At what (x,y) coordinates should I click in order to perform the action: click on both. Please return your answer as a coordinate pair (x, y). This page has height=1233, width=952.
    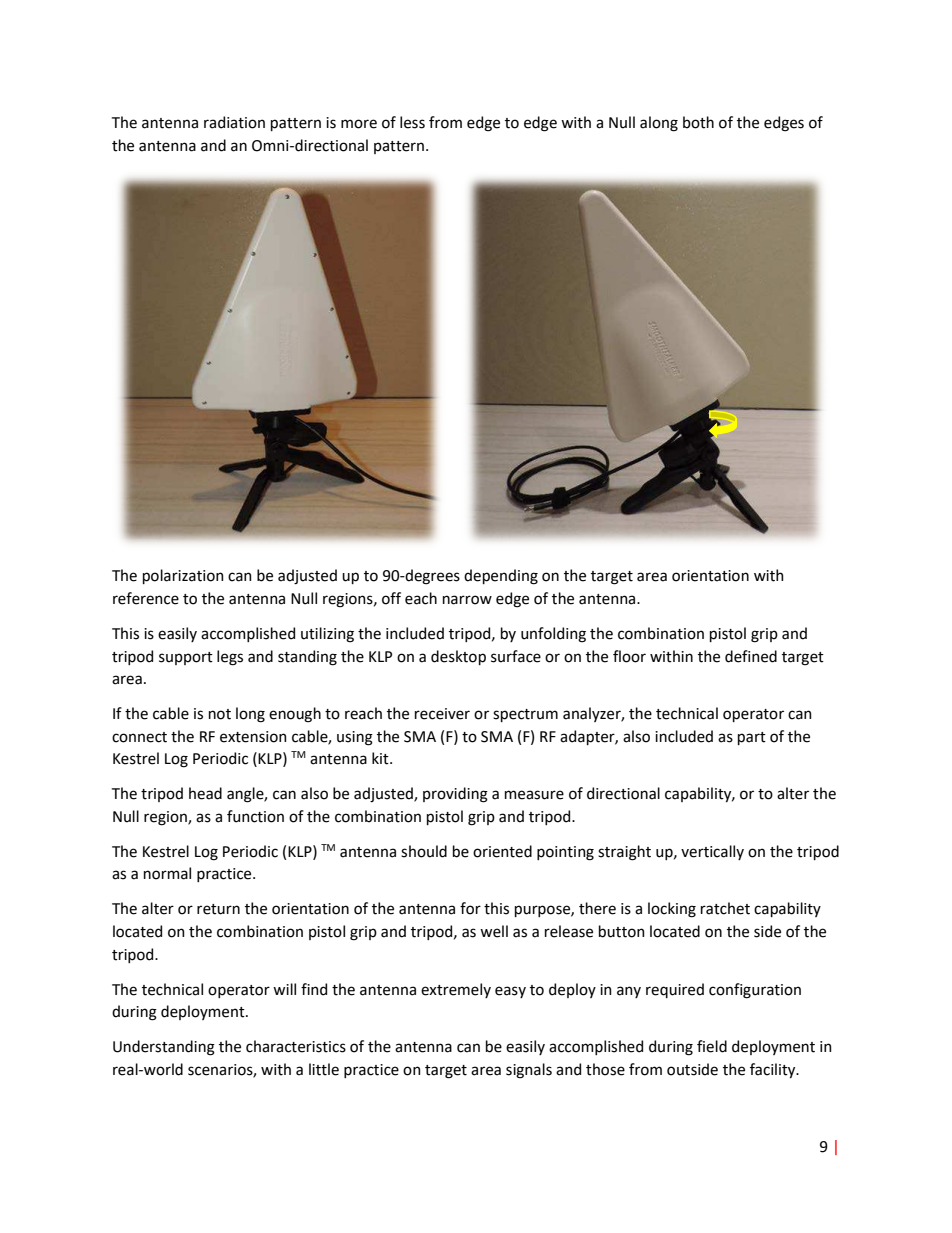
    Looking at the image, I should click on (698, 122).
